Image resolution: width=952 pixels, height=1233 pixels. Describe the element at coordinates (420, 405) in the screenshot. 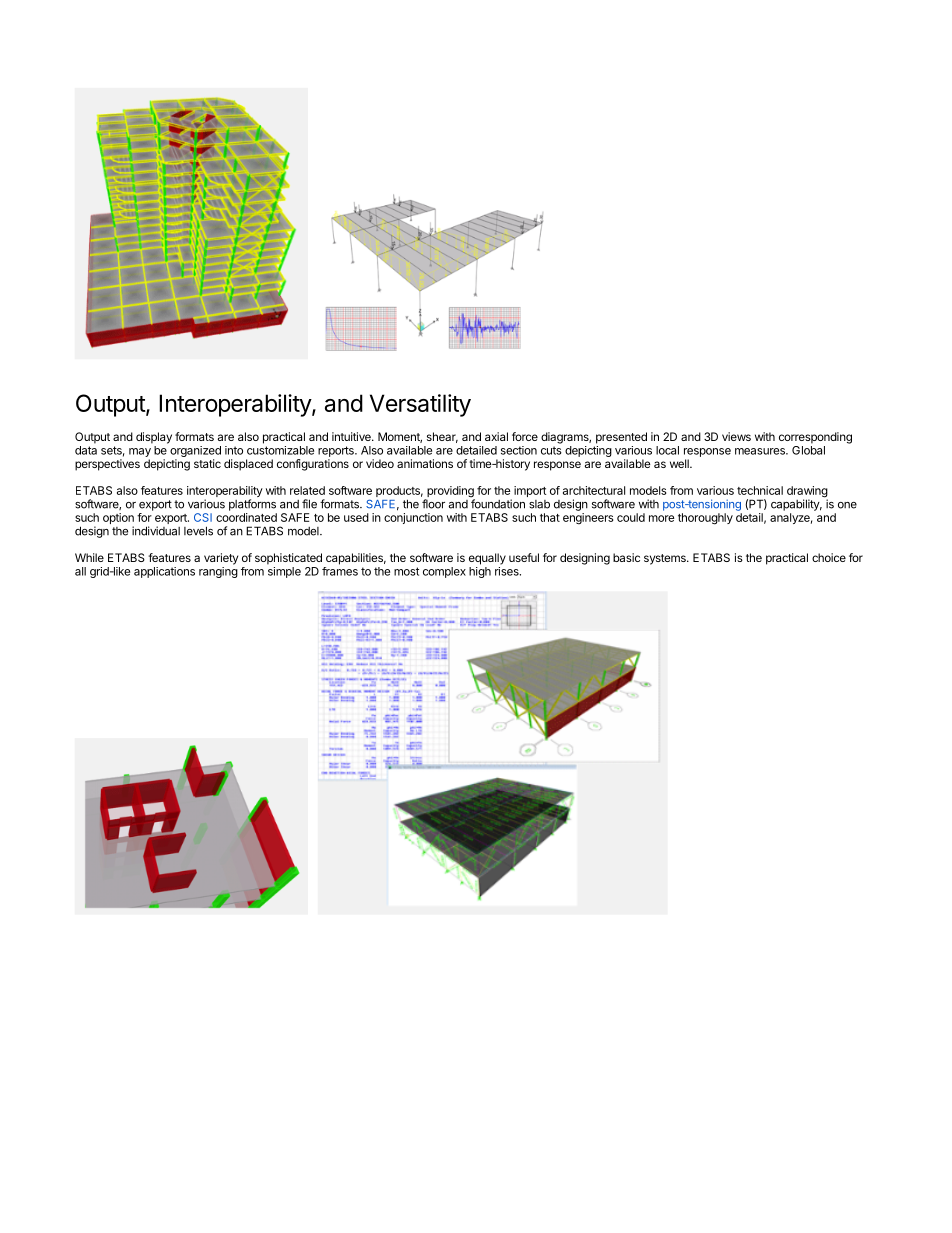

I see `Versatility` at that location.
